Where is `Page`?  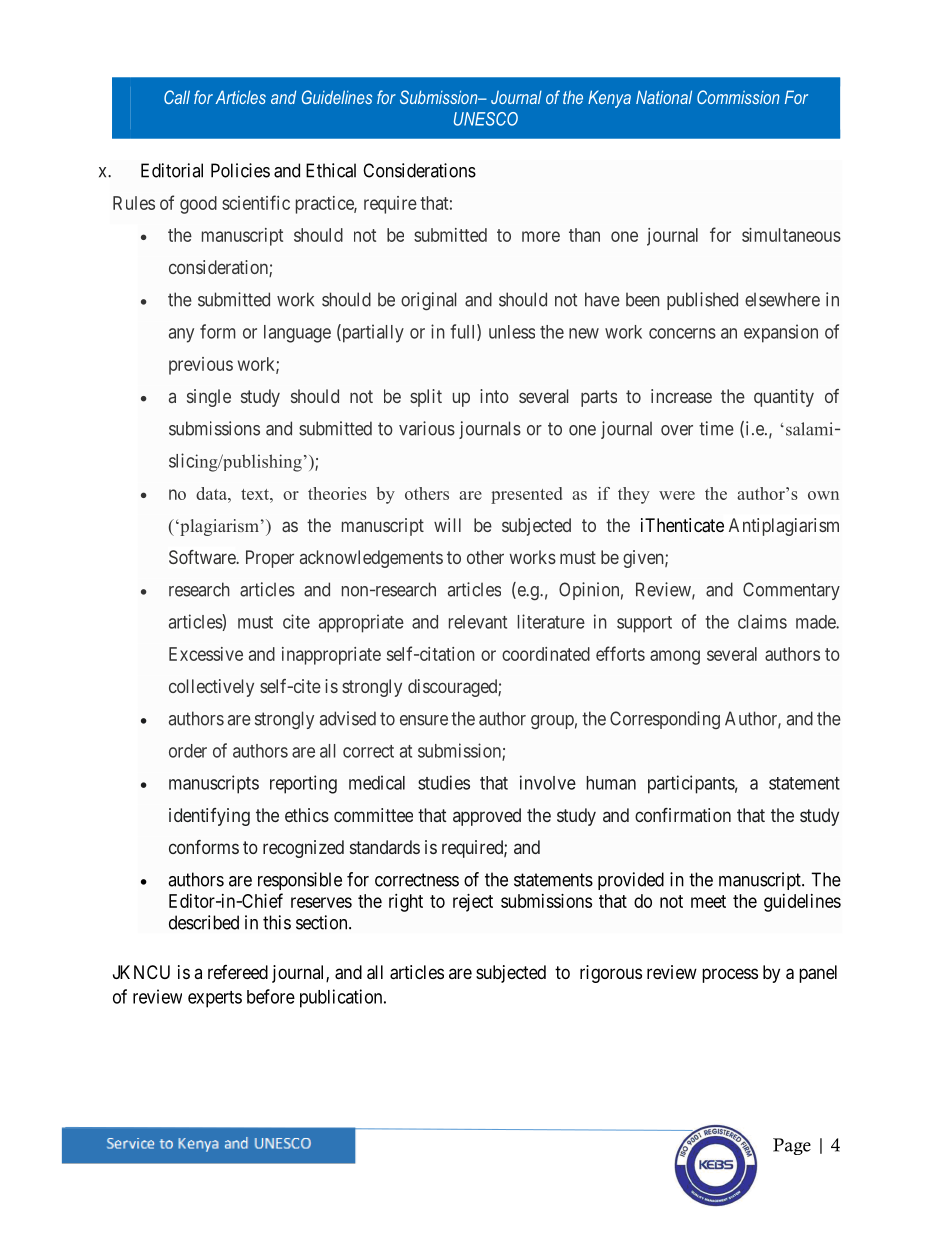 Page is located at coordinates (792, 1146).
